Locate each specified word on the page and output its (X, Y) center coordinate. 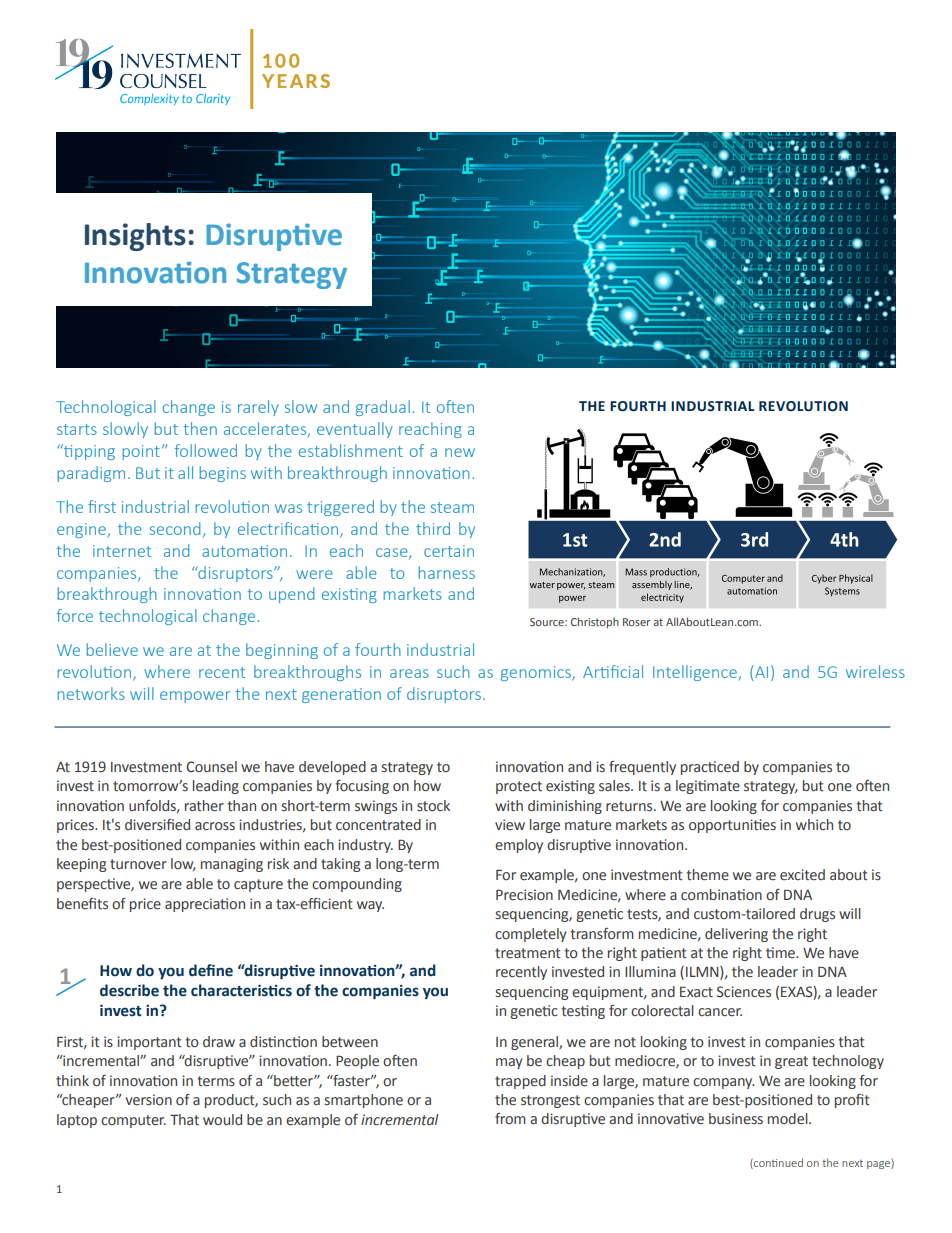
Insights (135, 237)
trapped (520, 1082)
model (789, 1118)
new (460, 452)
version (148, 1100)
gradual (383, 408)
